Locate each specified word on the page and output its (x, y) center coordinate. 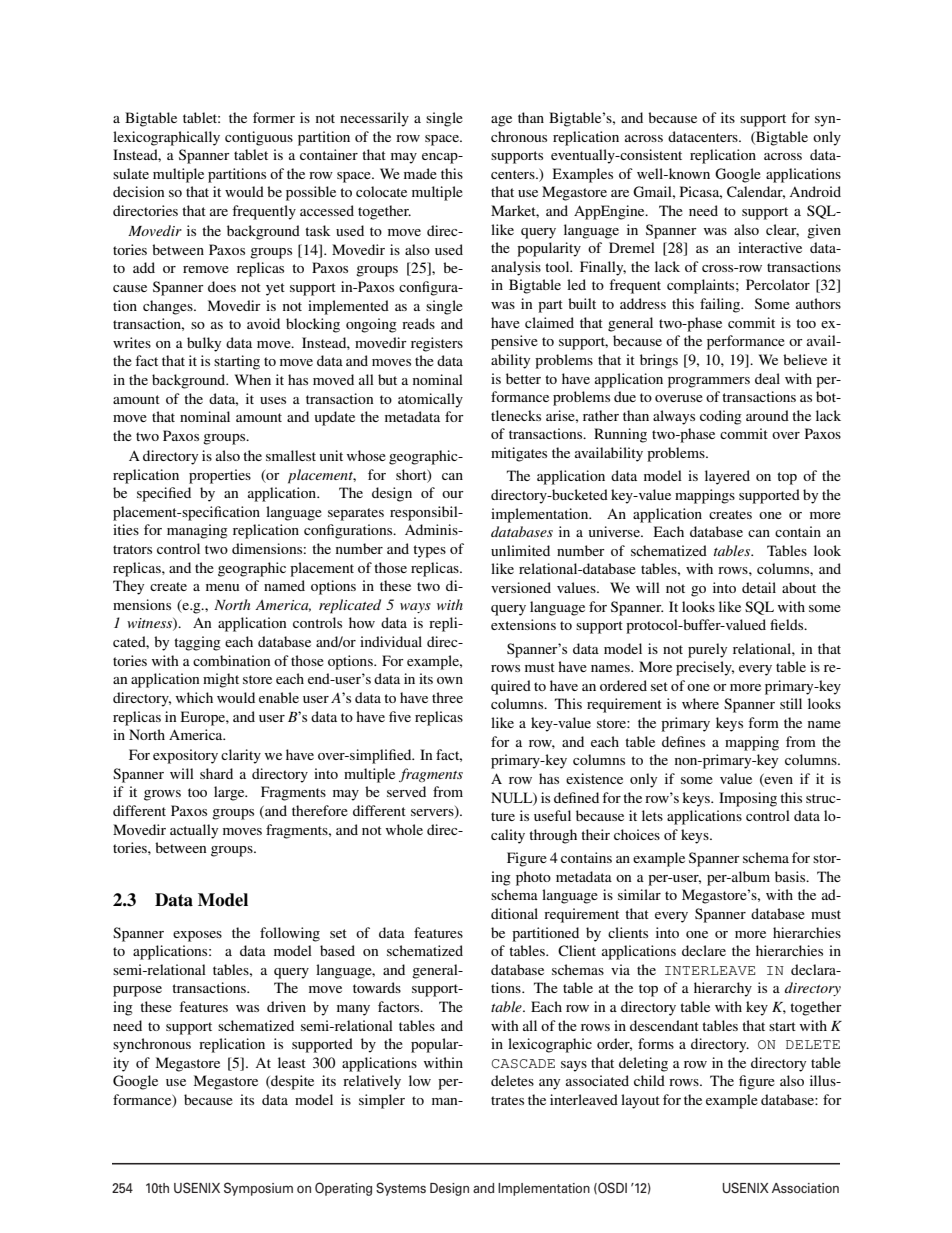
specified (164, 494)
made (420, 173)
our (453, 494)
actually (194, 831)
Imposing (748, 799)
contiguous (259, 138)
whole (404, 829)
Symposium (258, 1189)
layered (727, 477)
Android (815, 191)
